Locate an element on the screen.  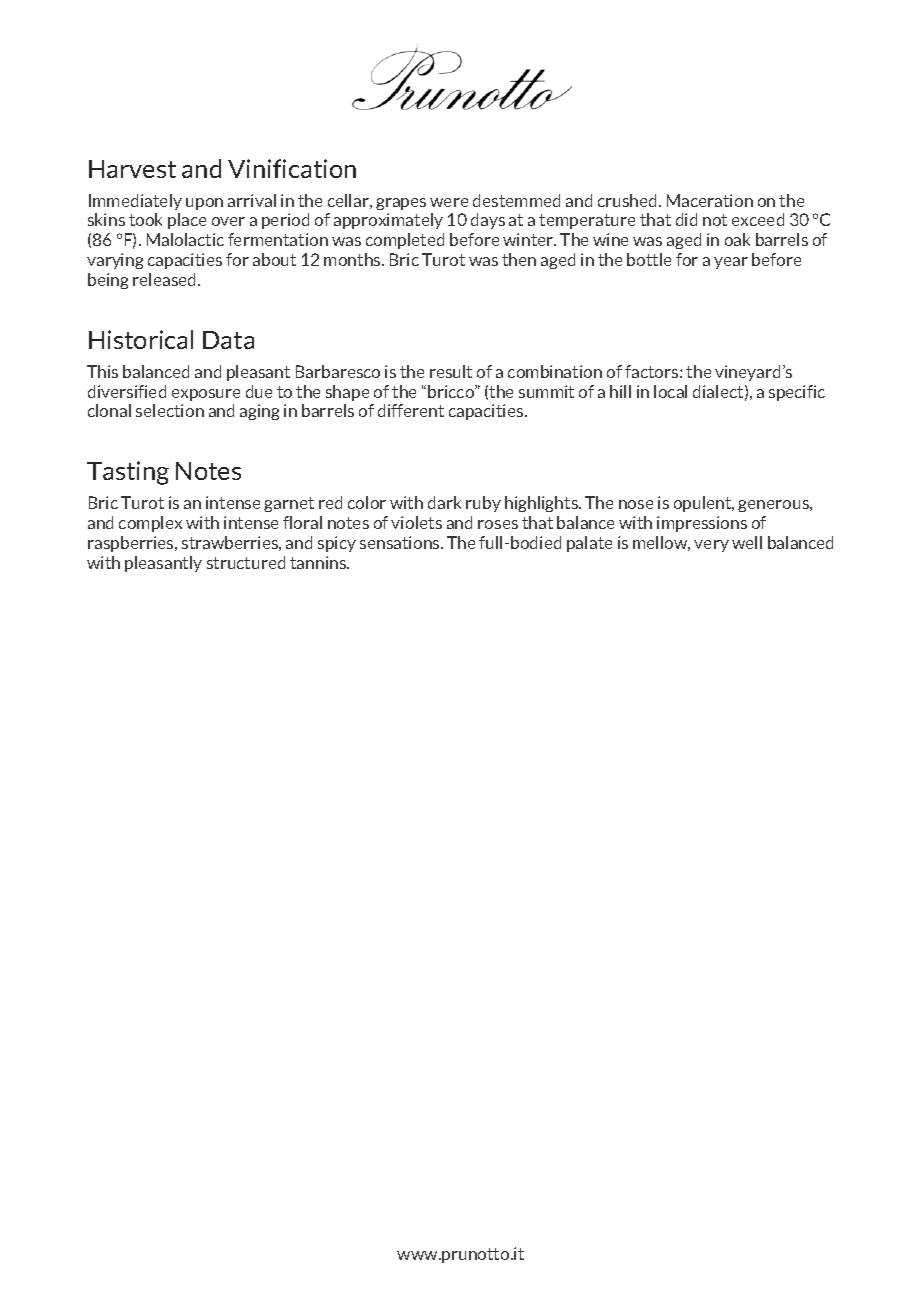
result is located at coordinates (451, 371).
